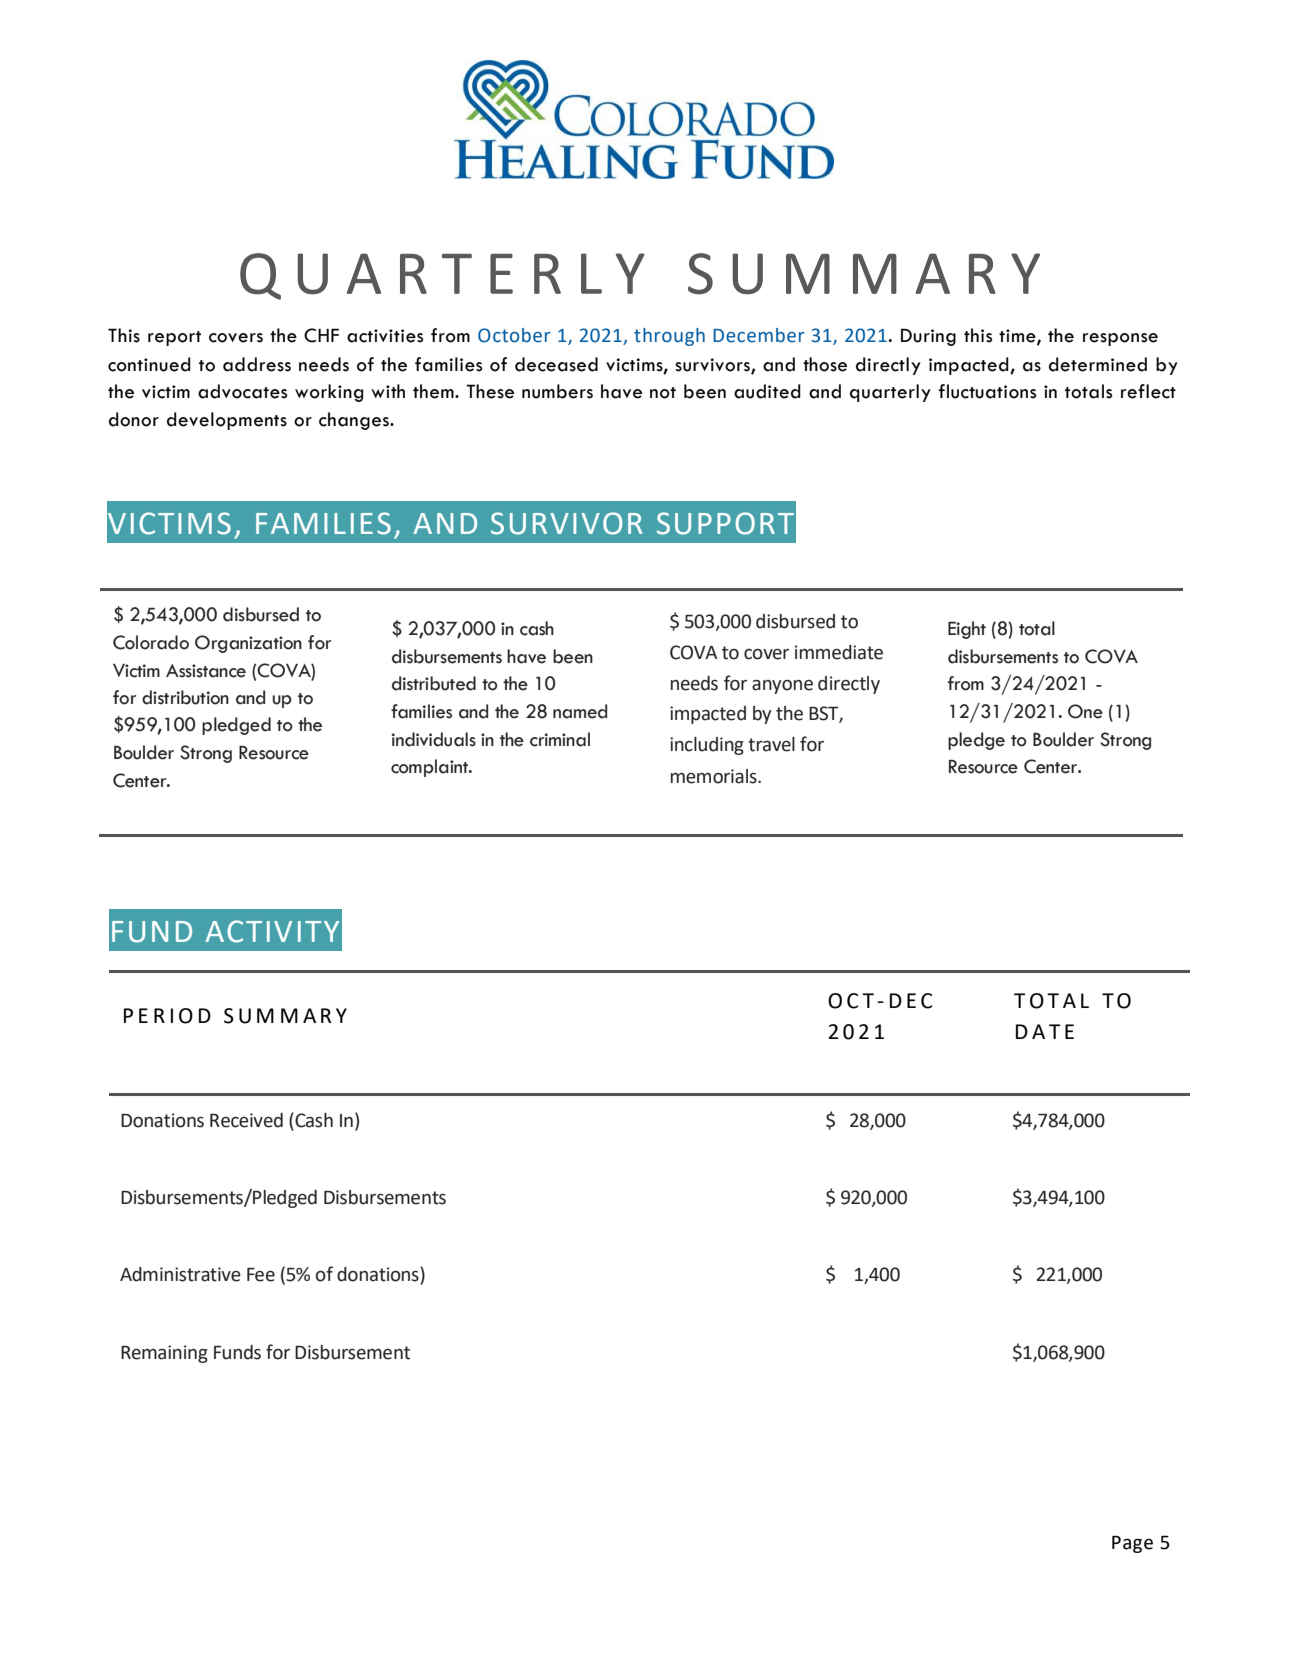  What do you see at coordinates (1132, 1544) in the screenshot?
I see `Page` at bounding box center [1132, 1544].
